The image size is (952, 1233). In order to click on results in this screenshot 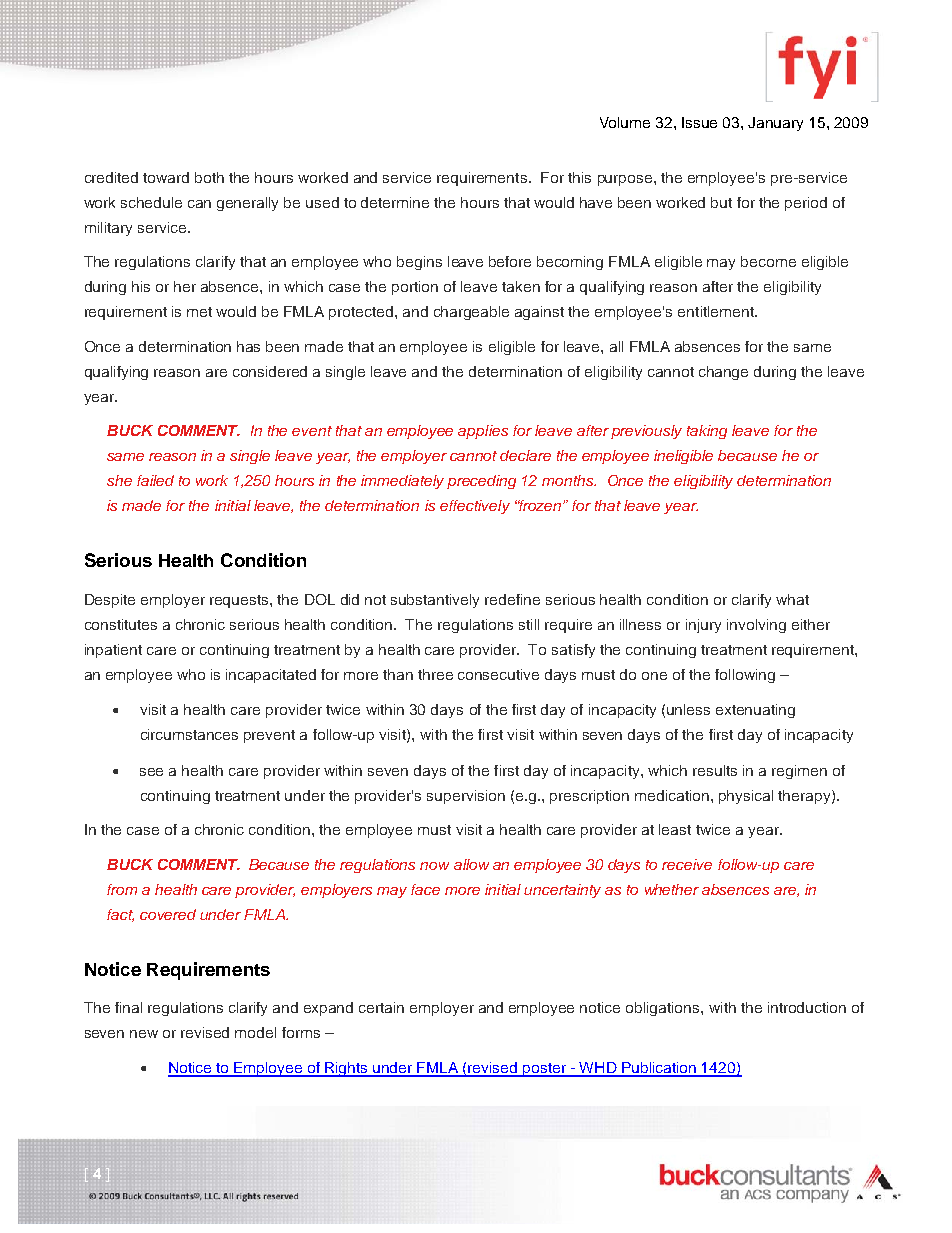, I will do `click(715, 770)`.
